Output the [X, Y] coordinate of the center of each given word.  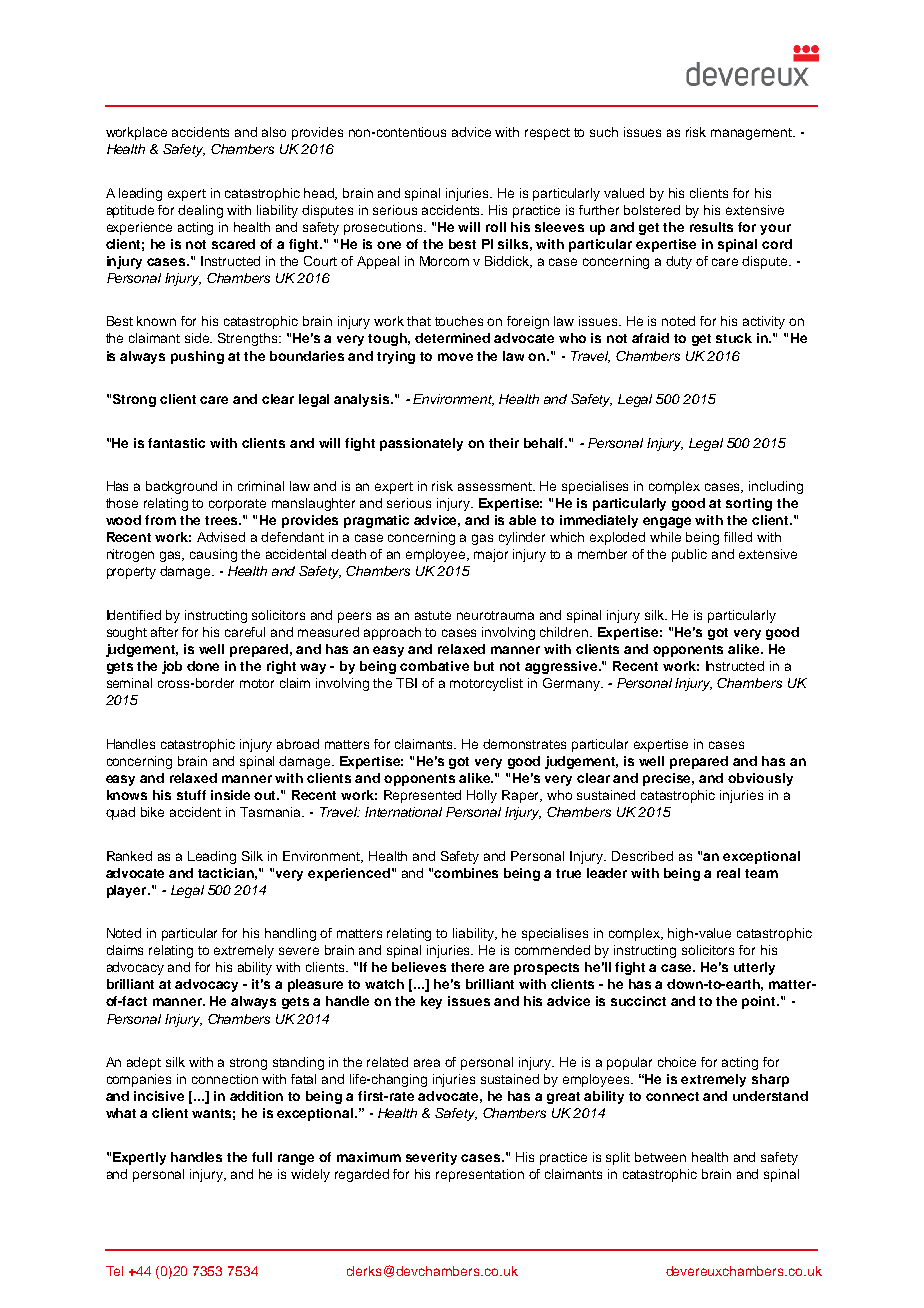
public [689, 555]
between [660, 1157]
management [753, 134]
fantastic [176, 443]
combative [434, 666]
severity [431, 1158]
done [203, 666]
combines [466, 873]
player [128, 891]
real [728, 873]
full [262, 1157]
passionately [421, 444]
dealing [200, 211]
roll [496, 227]
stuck [734, 338]
